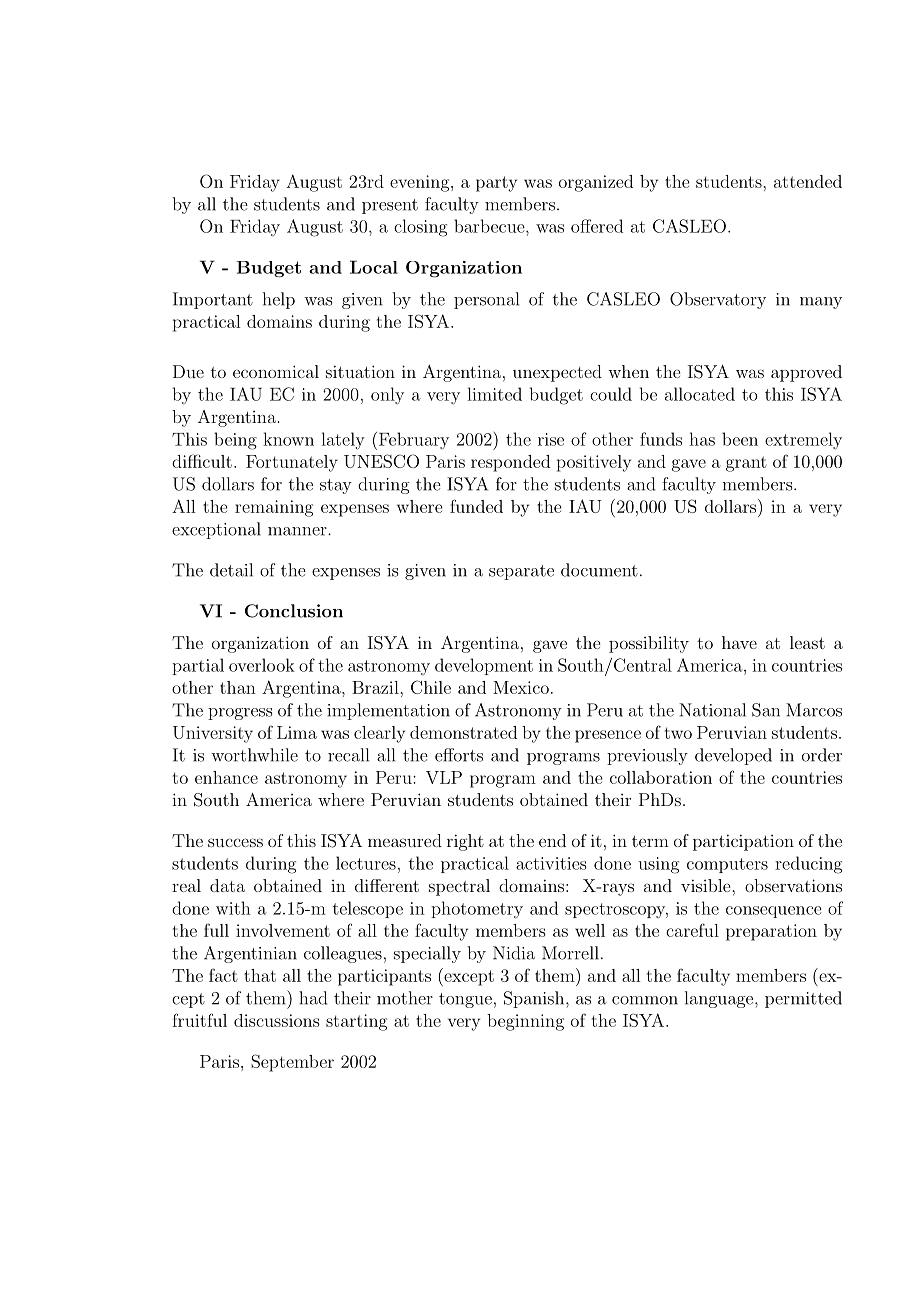 This screenshot has width=924, height=1308. Describe the element at coordinates (484, 666) in the screenshot. I see `development` at that location.
